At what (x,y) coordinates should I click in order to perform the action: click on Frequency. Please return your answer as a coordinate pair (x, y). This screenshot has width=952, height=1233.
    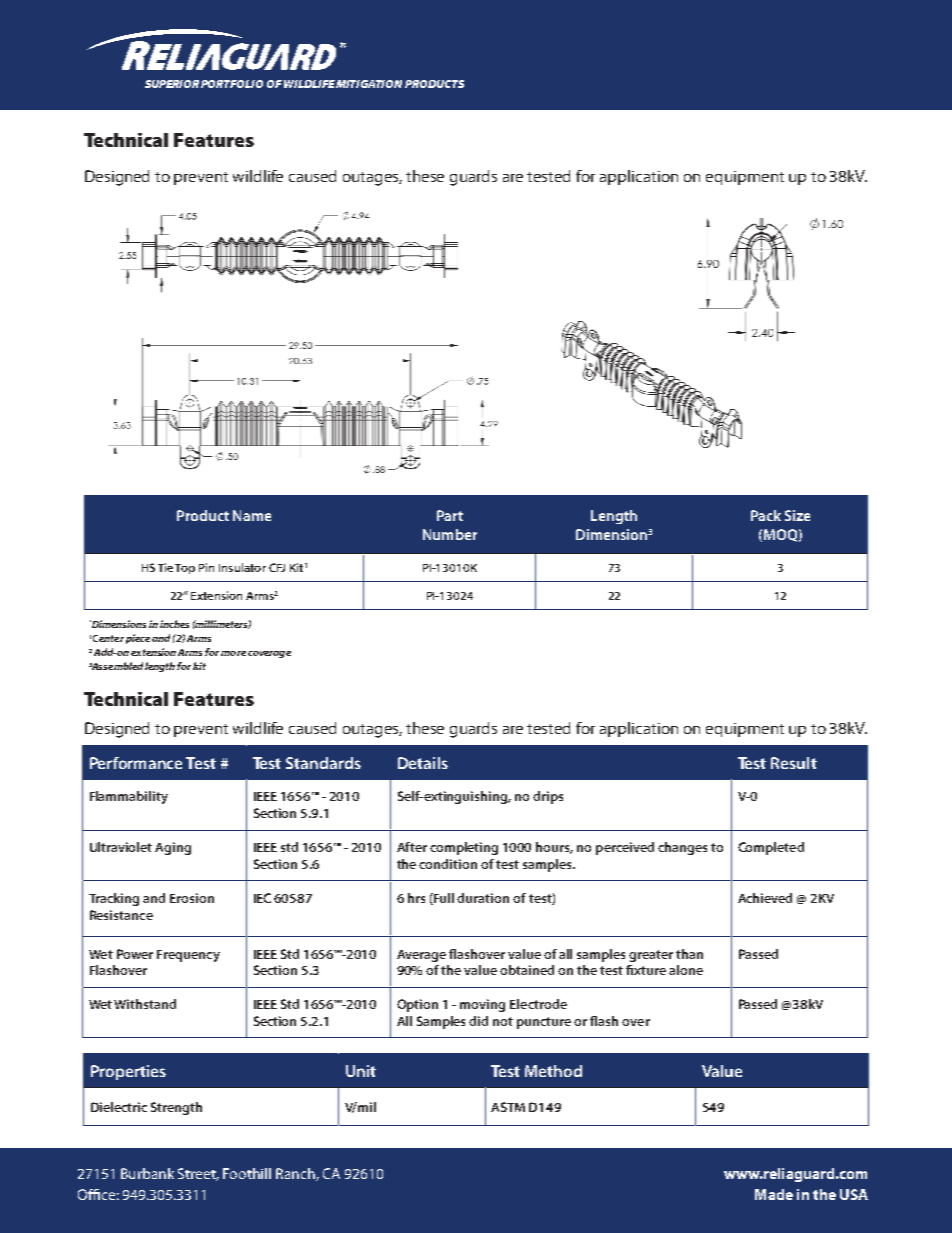
    Looking at the image, I should click on (188, 956).
